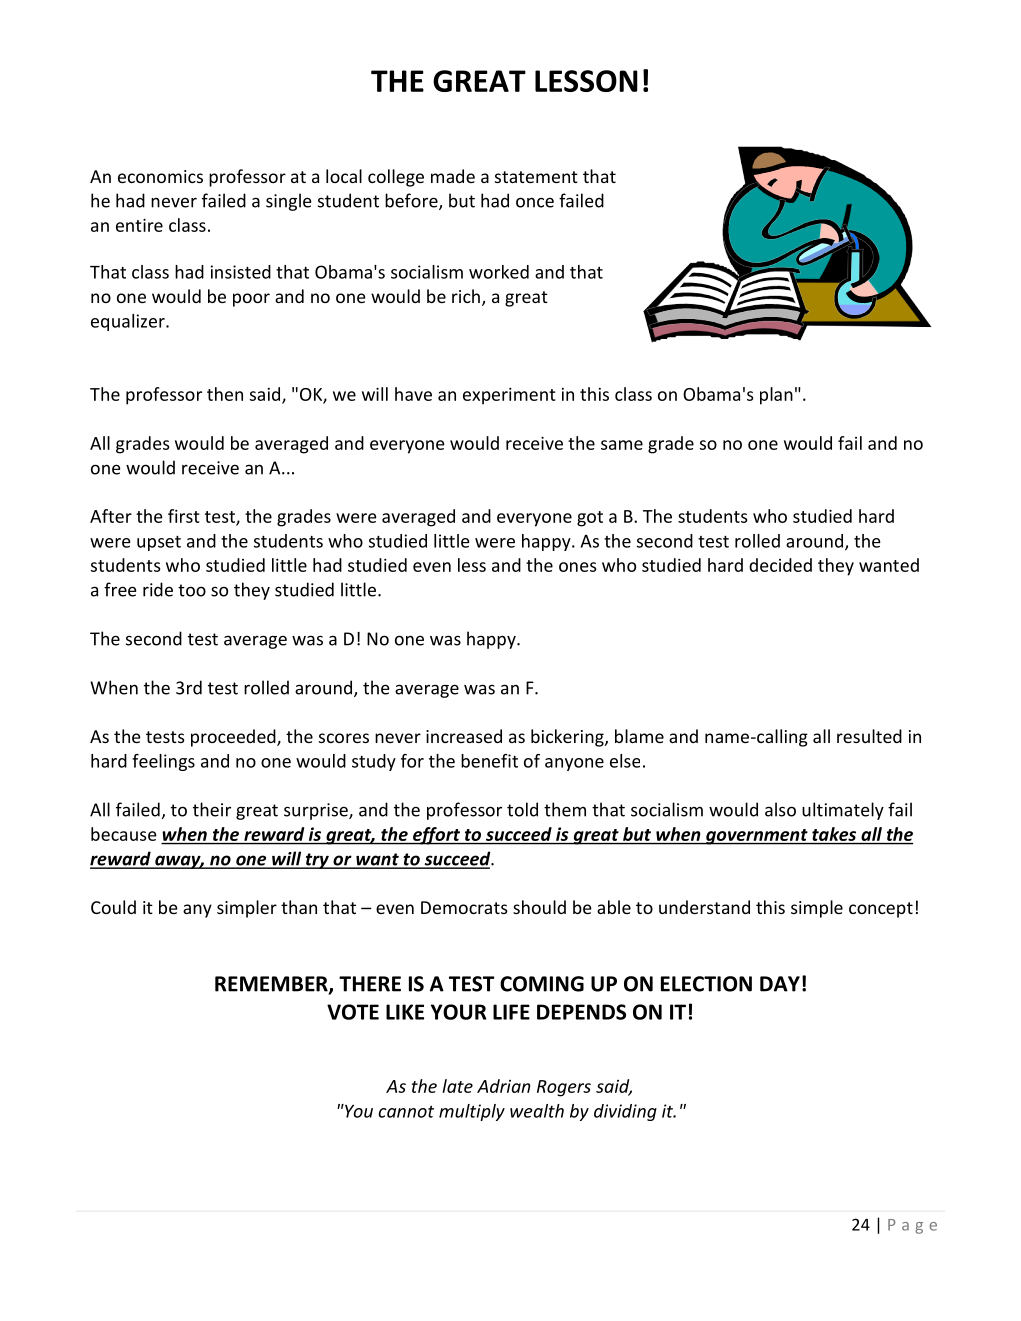  Describe the element at coordinates (536, 177) in the screenshot. I see `statement` at that location.
